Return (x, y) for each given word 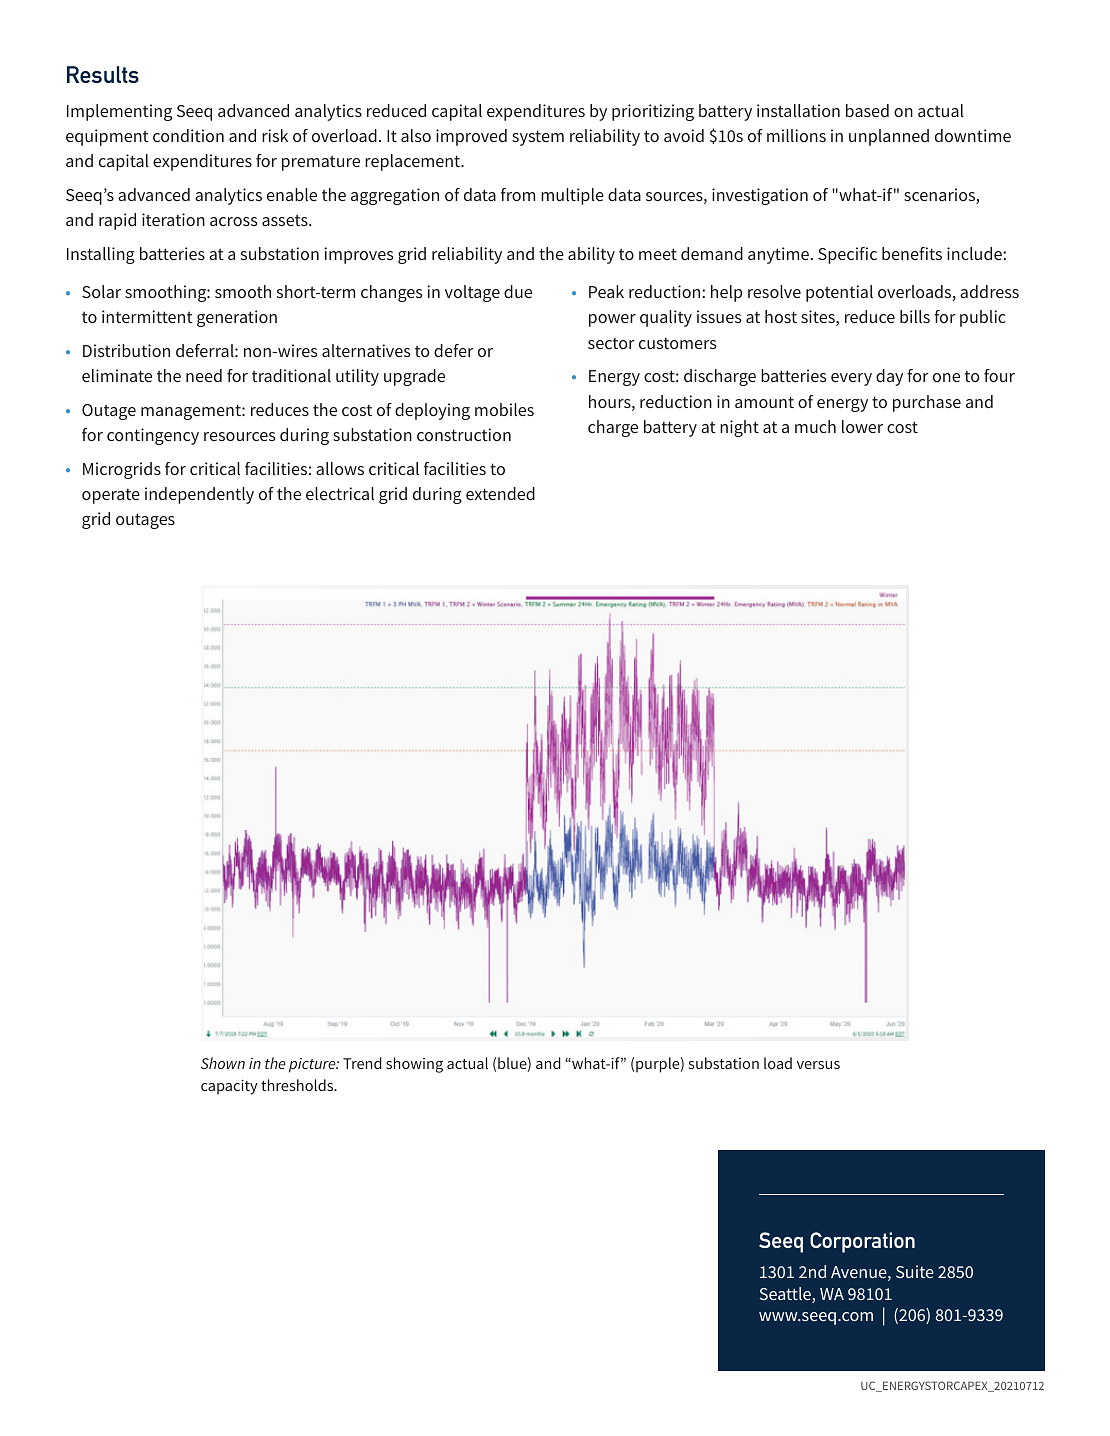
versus (818, 1065)
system (538, 138)
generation (237, 318)
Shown (223, 1063)
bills (915, 316)
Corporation (862, 1242)
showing (414, 1065)
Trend (362, 1063)
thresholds (298, 1085)
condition (188, 135)
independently (199, 495)
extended (500, 493)
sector (611, 343)
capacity (229, 1087)
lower (862, 426)
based (867, 110)
